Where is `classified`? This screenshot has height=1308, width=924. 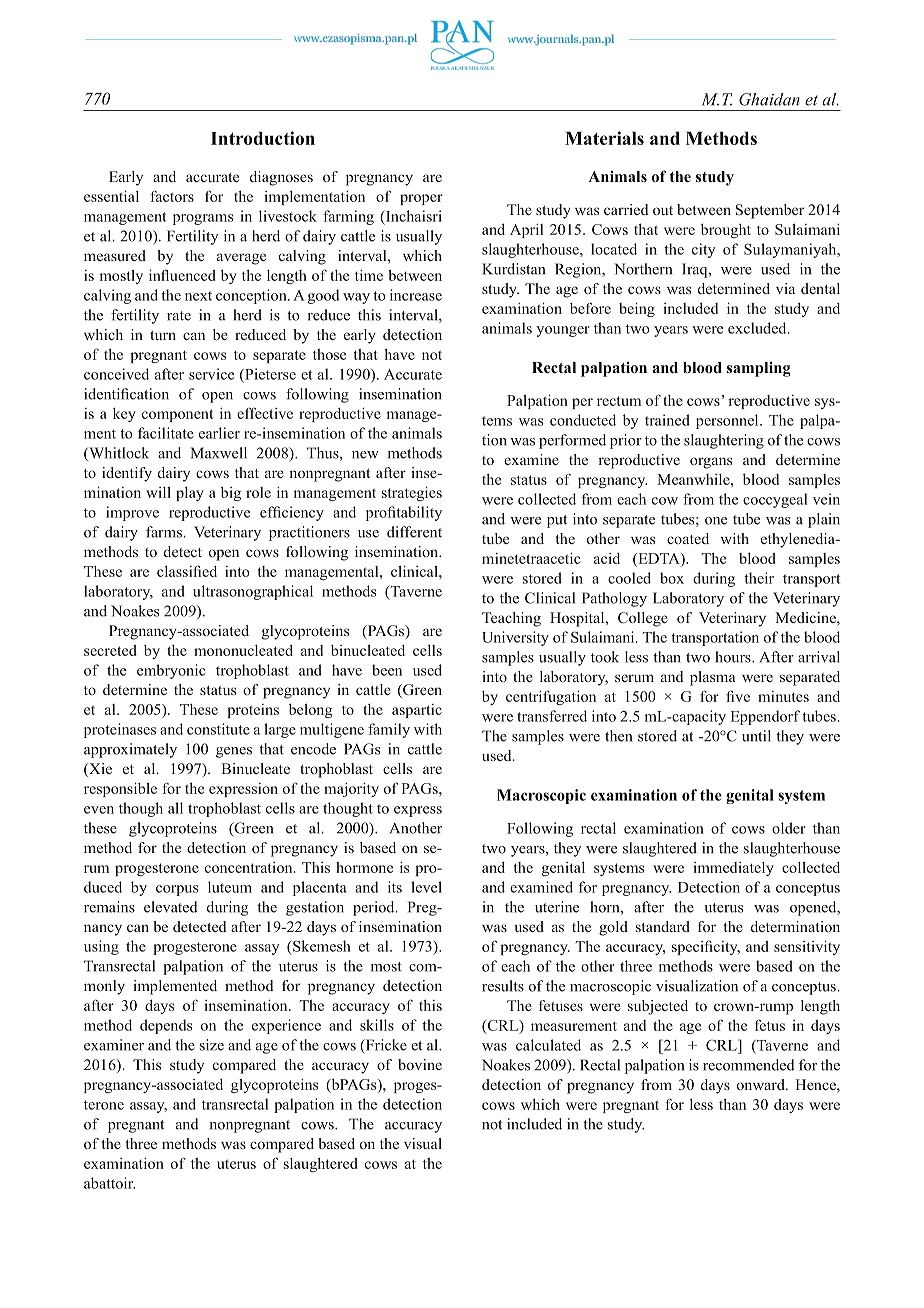 classified is located at coordinates (187, 571).
